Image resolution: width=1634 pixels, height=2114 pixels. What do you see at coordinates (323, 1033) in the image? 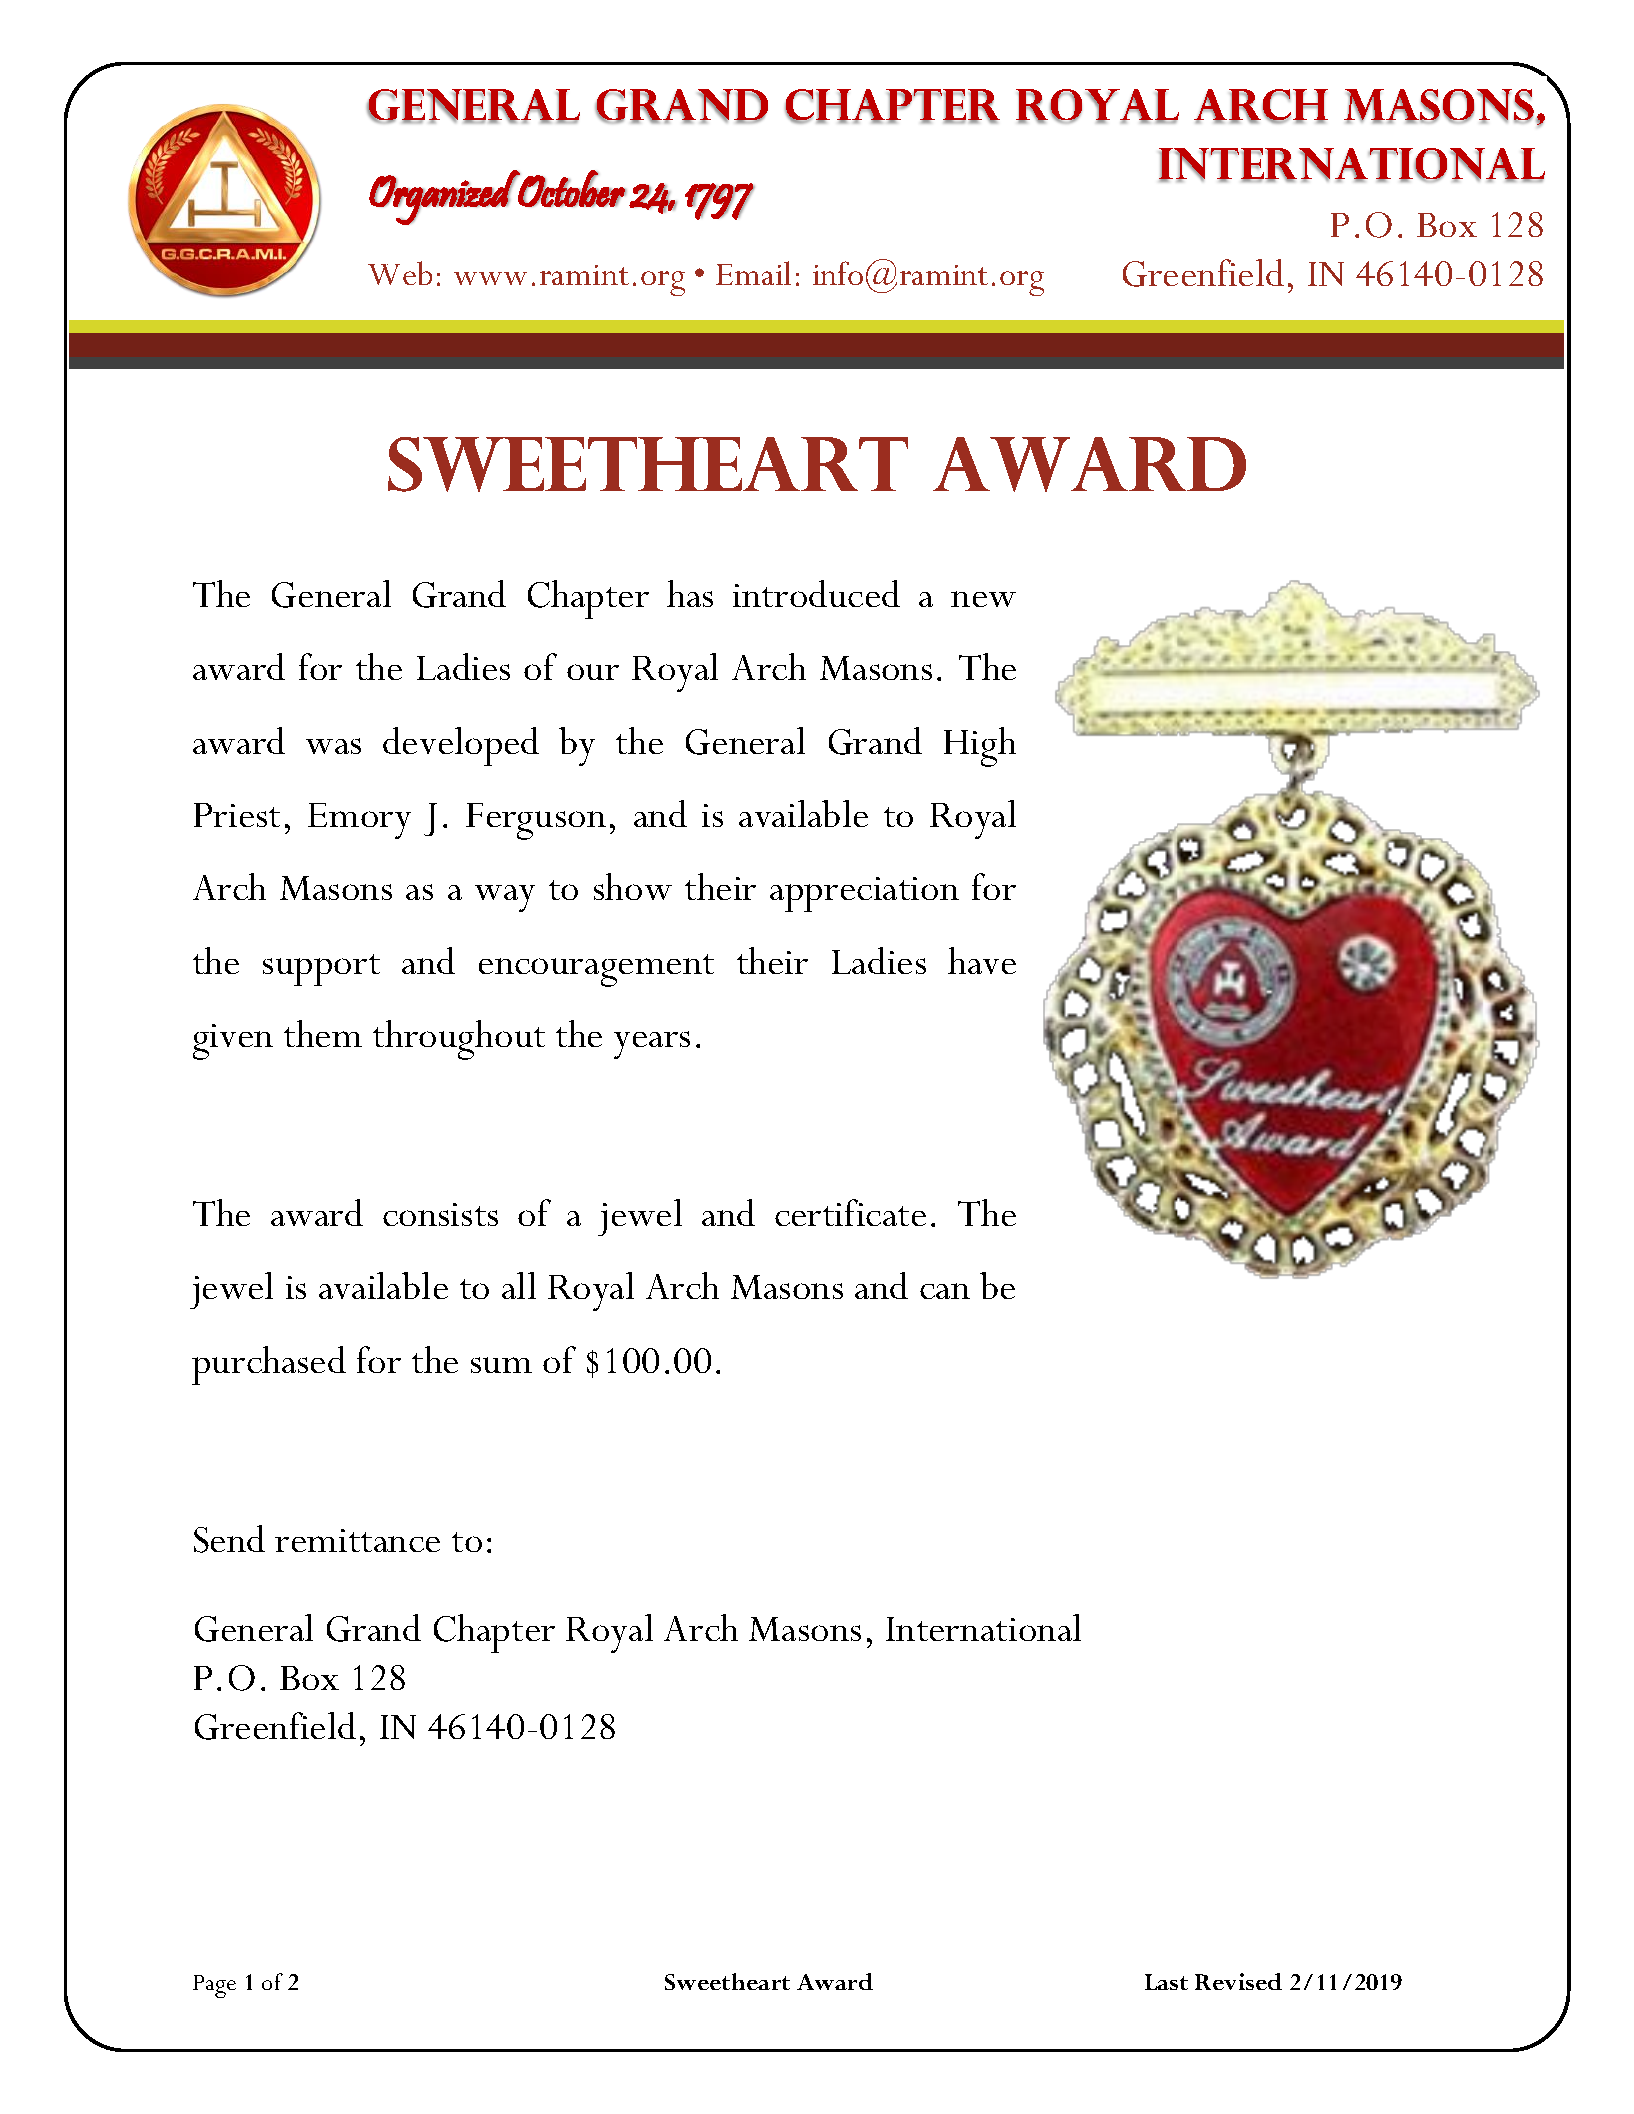
I see `them` at bounding box center [323, 1033].
